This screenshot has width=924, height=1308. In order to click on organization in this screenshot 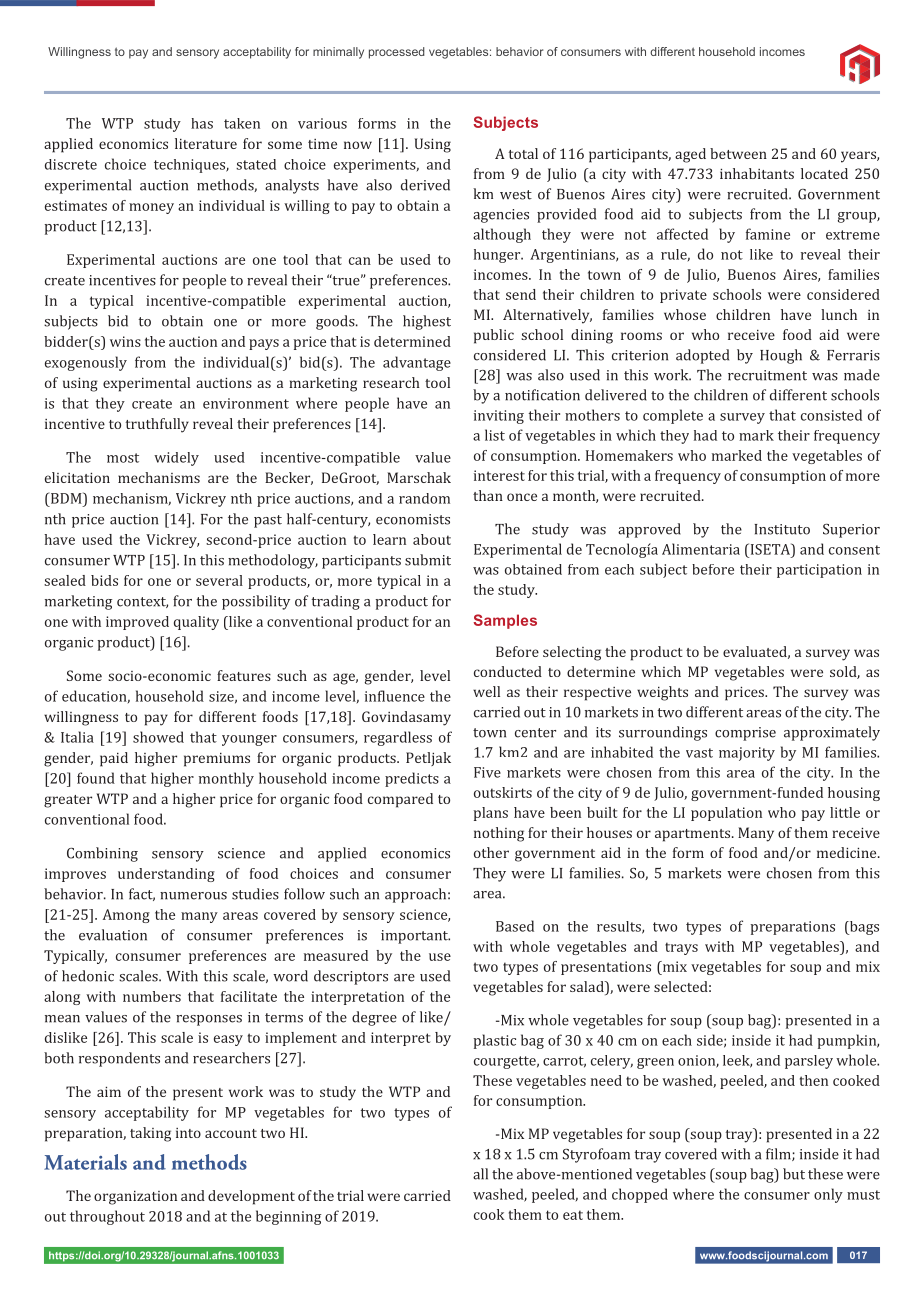, I will do `click(135, 1198)`.
